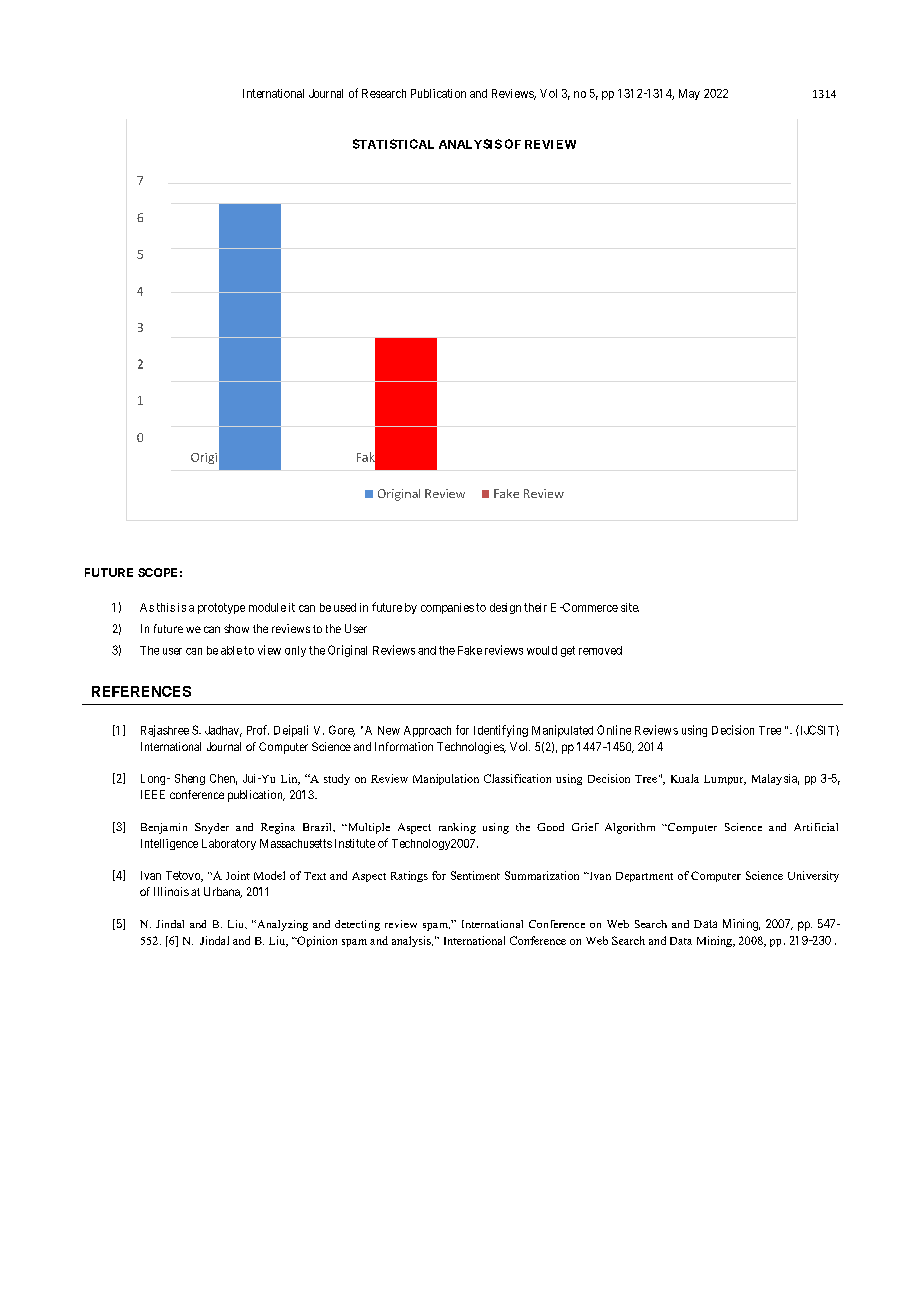  What do you see at coordinates (475, 875) in the screenshot?
I see `Sentiment` at bounding box center [475, 875].
